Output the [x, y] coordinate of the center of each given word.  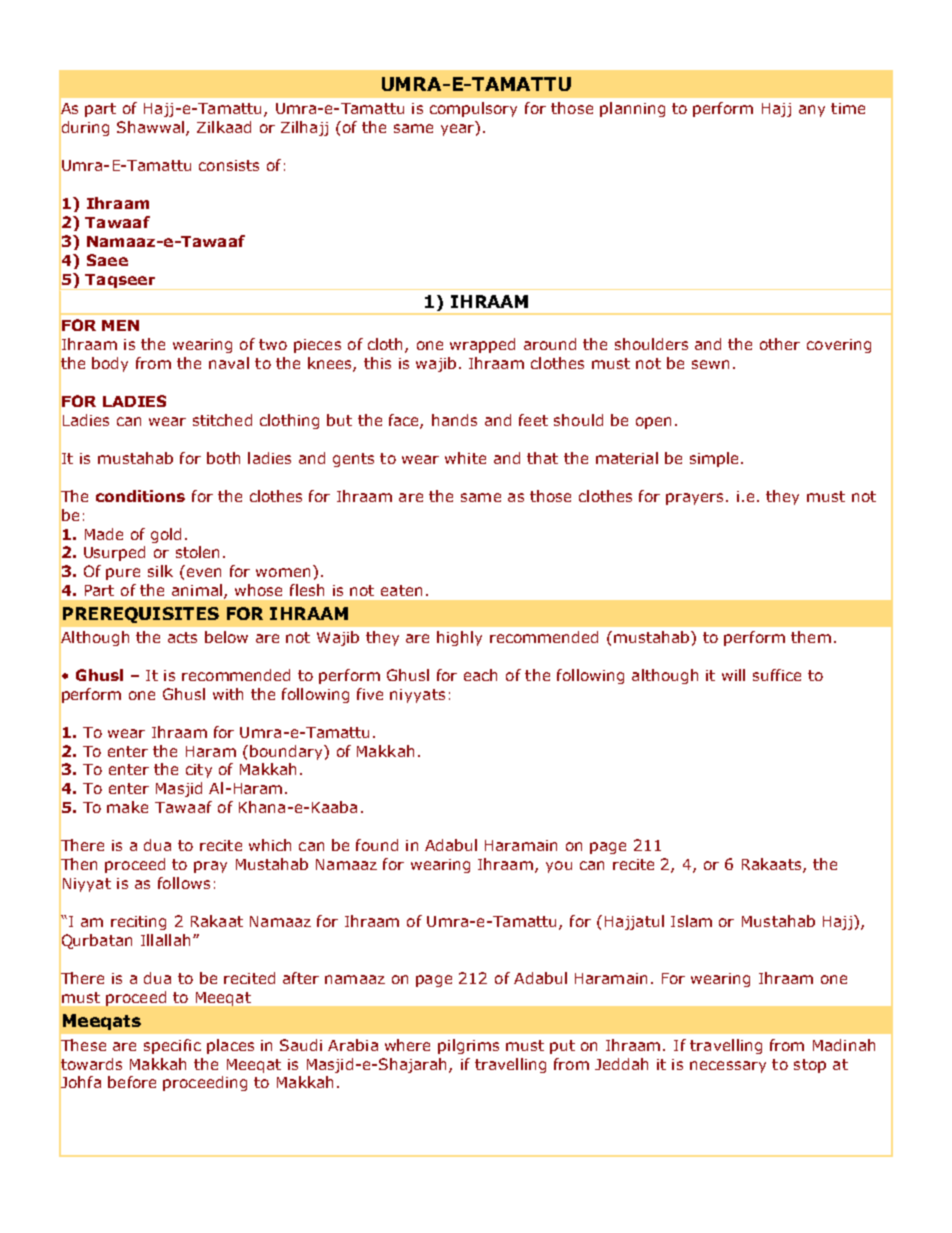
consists [229, 165]
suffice [777, 675]
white [465, 458]
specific [172, 1046]
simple [714, 459]
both [223, 458]
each [480, 675]
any [812, 111]
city [199, 771]
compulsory [473, 109]
